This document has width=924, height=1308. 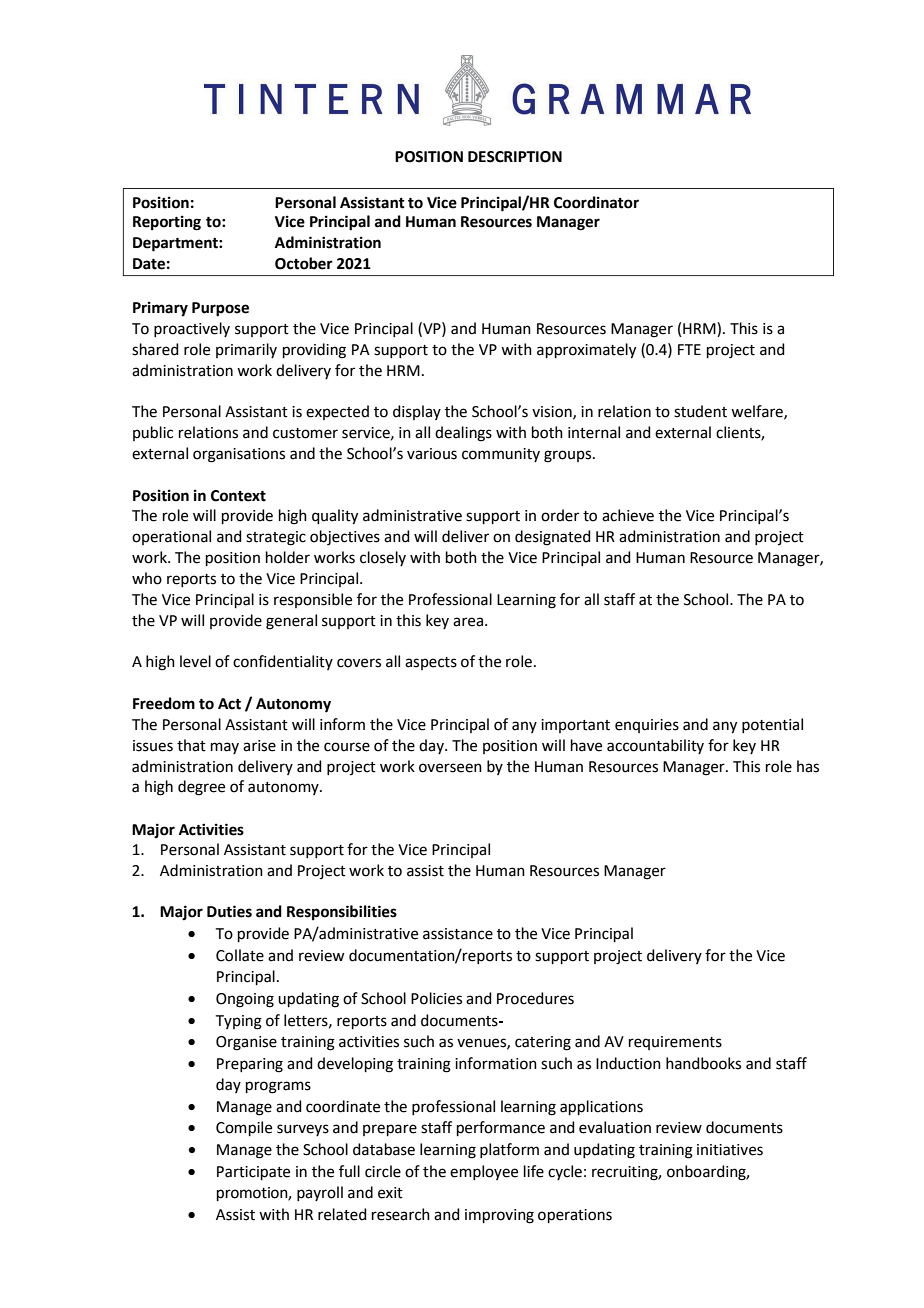 I want to click on potential, so click(x=772, y=725).
